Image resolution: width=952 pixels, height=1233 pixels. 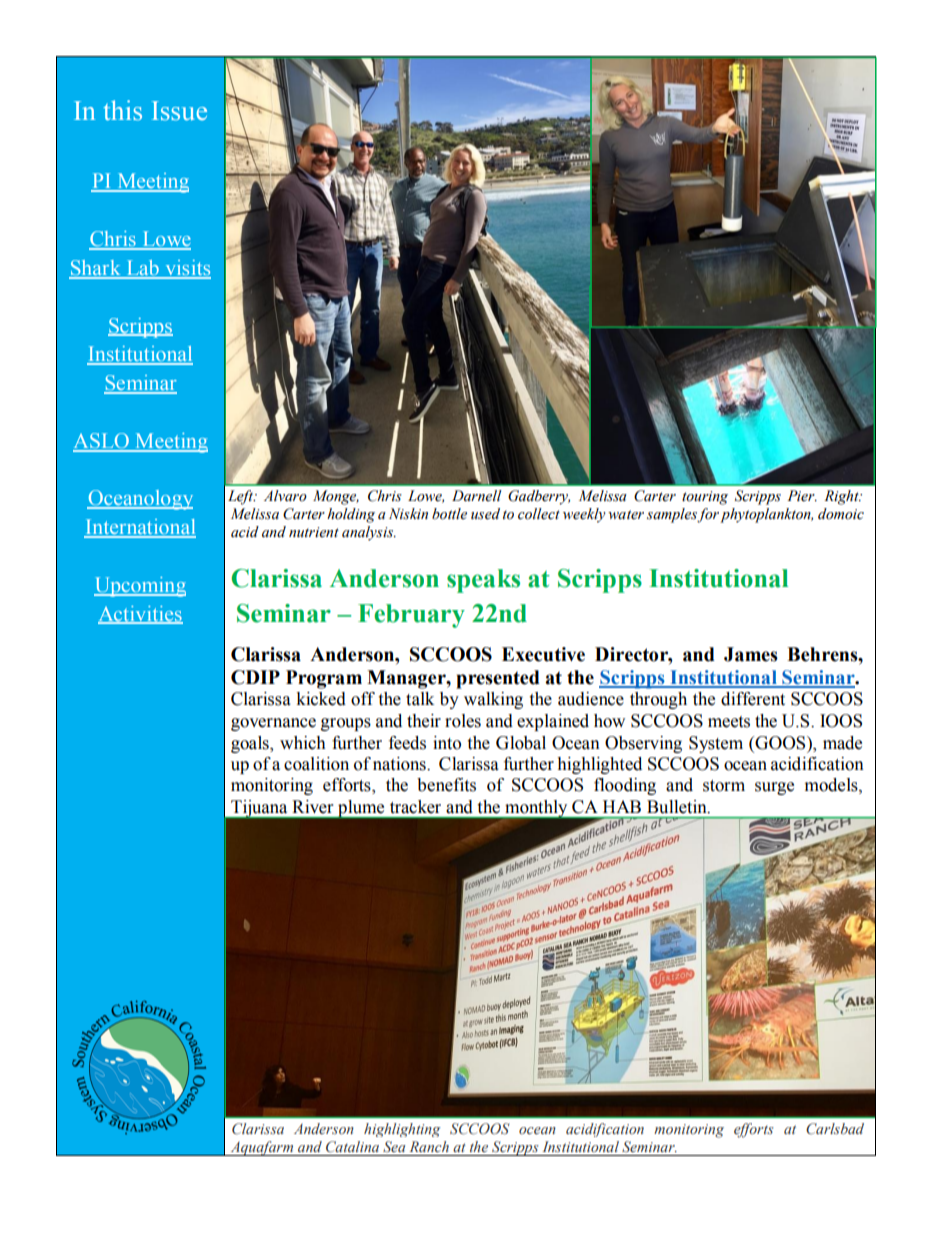 What do you see at coordinates (672, 515) in the page?
I see `samples` at bounding box center [672, 515].
